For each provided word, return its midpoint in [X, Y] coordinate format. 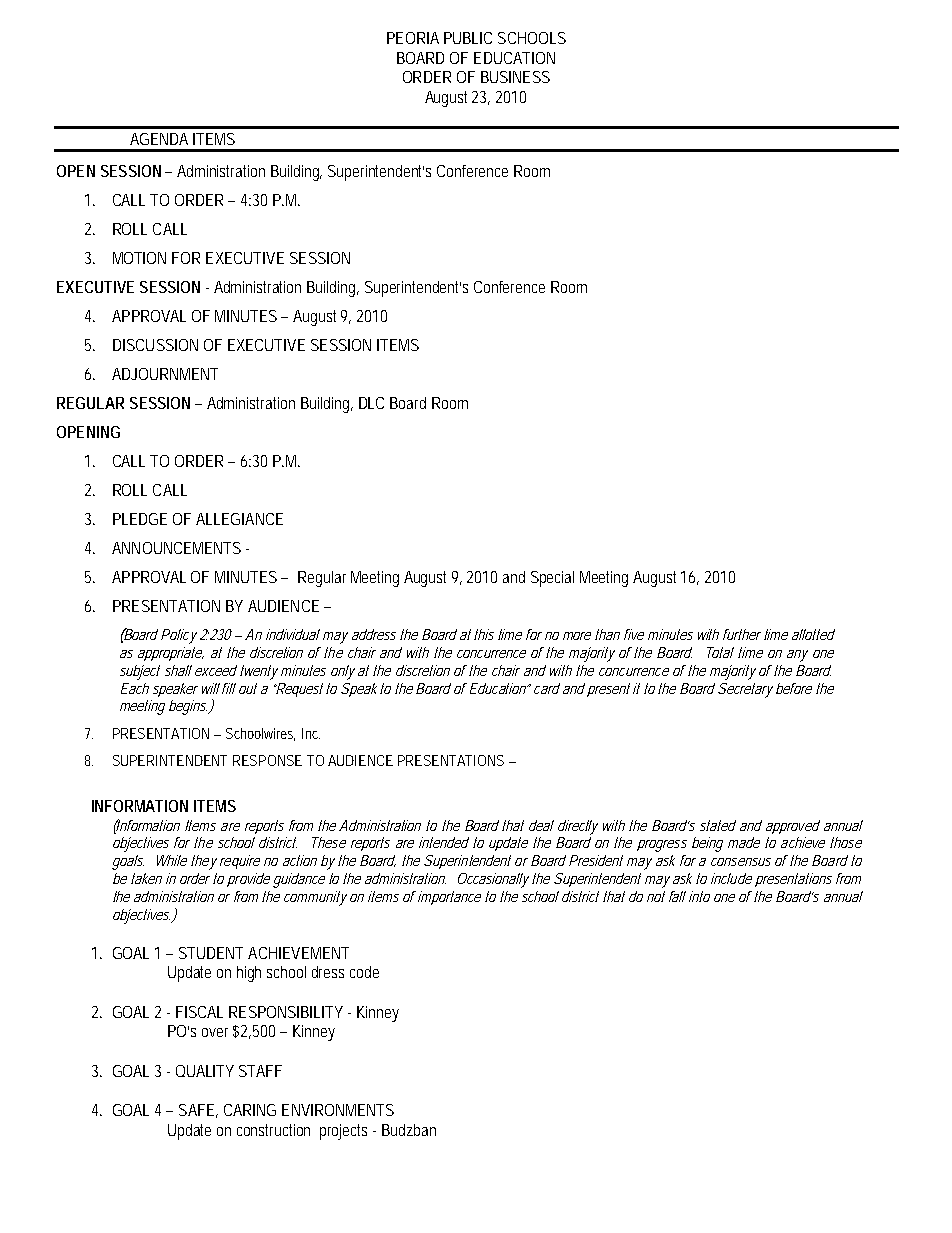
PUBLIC [468, 38]
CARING [250, 1110]
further [742, 634]
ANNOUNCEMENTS [176, 548]
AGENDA [159, 139]
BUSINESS [515, 77]
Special [552, 579]
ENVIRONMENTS [338, 1110]
